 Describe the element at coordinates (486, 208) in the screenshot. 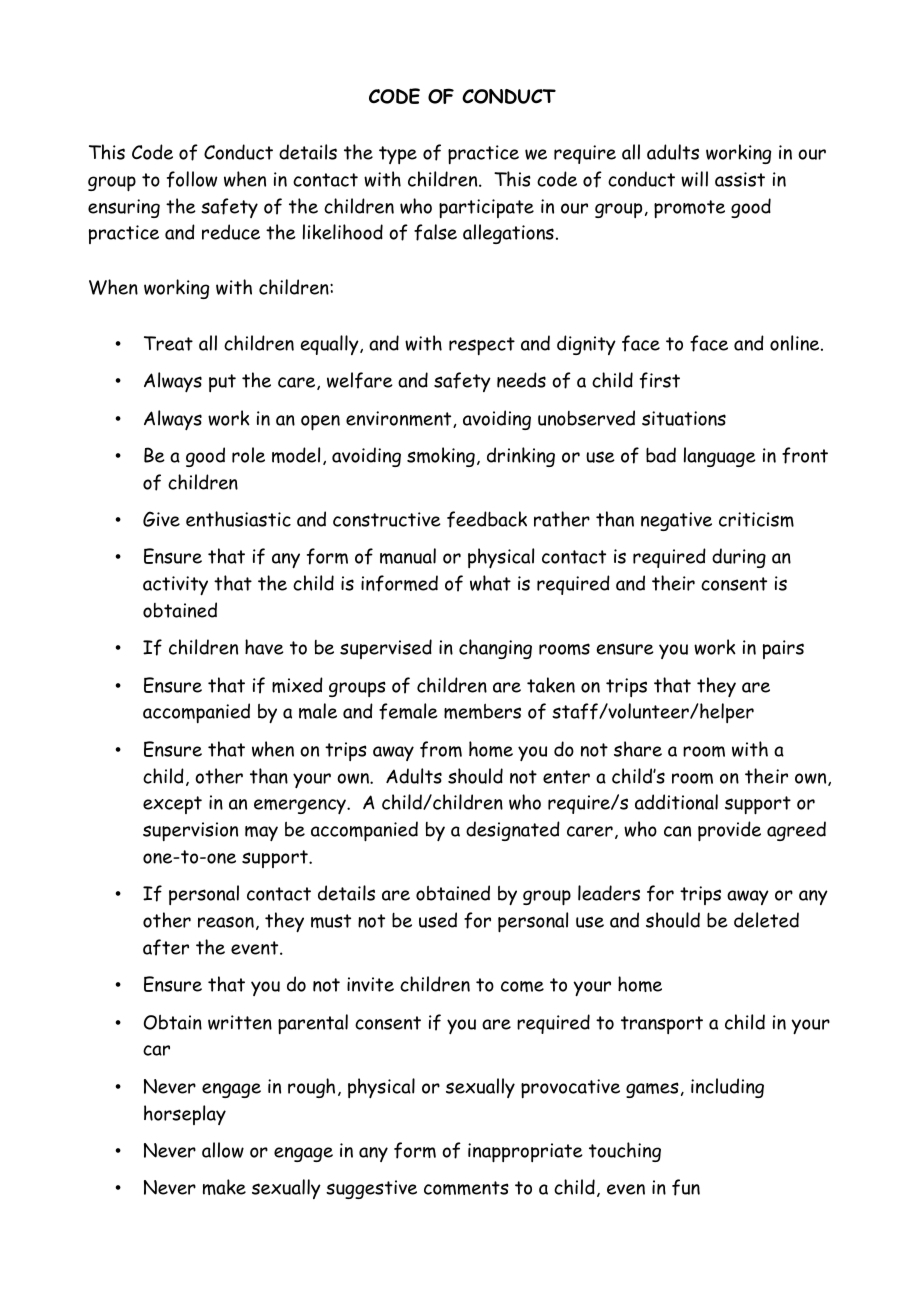

I see `participate` at that location.
